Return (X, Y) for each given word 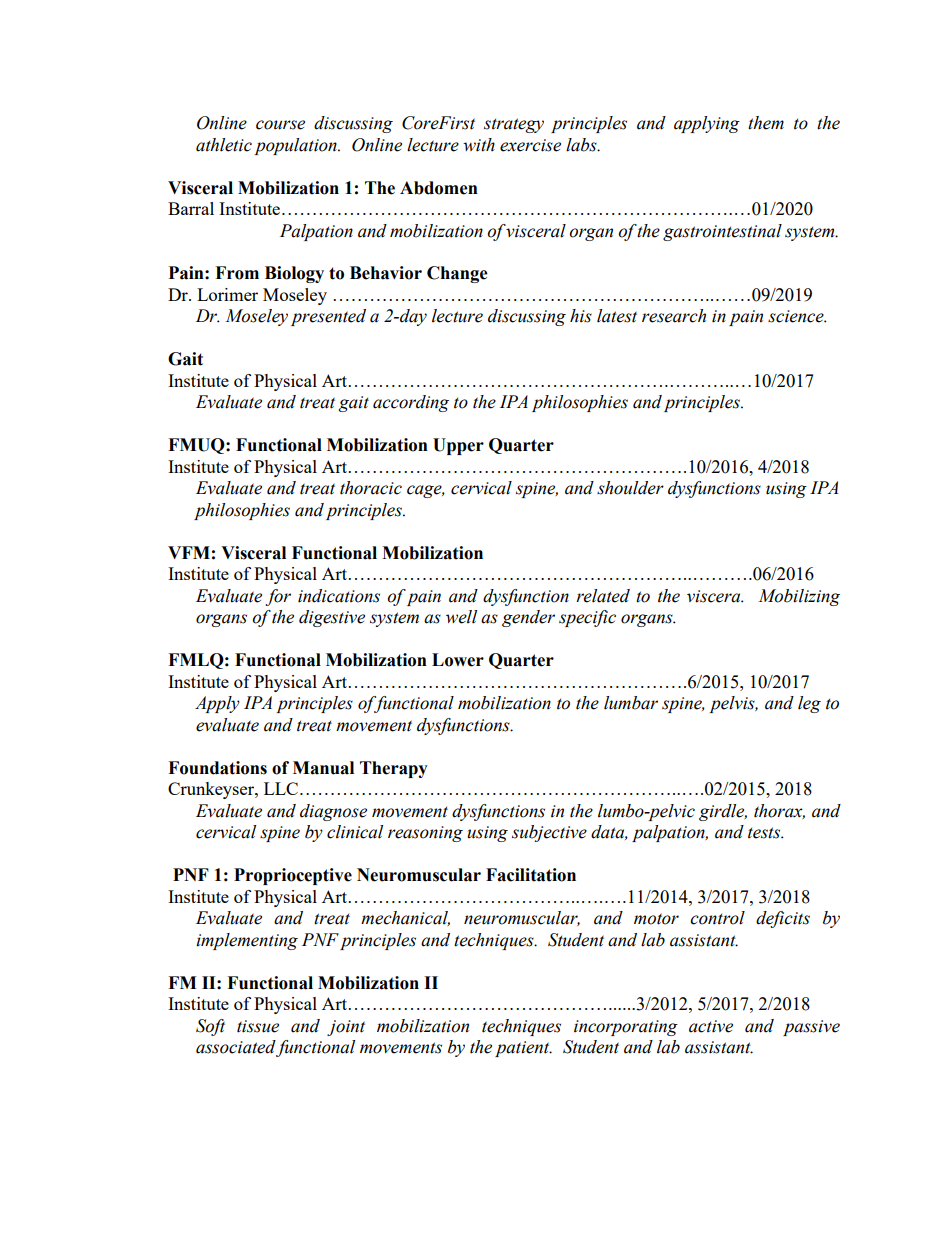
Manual (323, 768)
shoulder (630, 488)
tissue (258, 1026)
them (766, 123)
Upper (458, 446)
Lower (458, 660)
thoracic (371, 488)
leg (809, 704)
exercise (530, 145)
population (296, 146)
